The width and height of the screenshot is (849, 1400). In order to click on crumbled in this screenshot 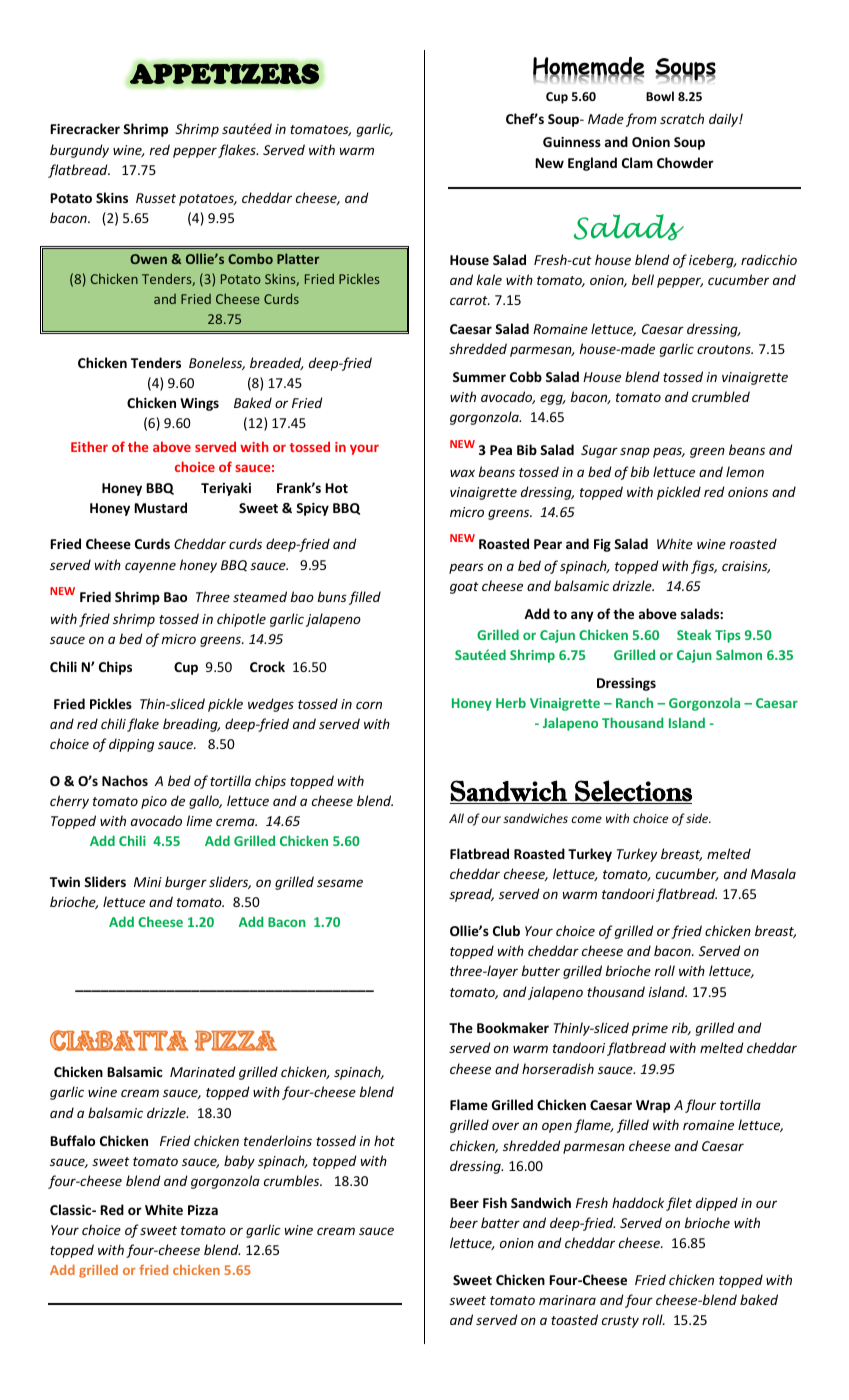, I will do `click(721, 396)`.
